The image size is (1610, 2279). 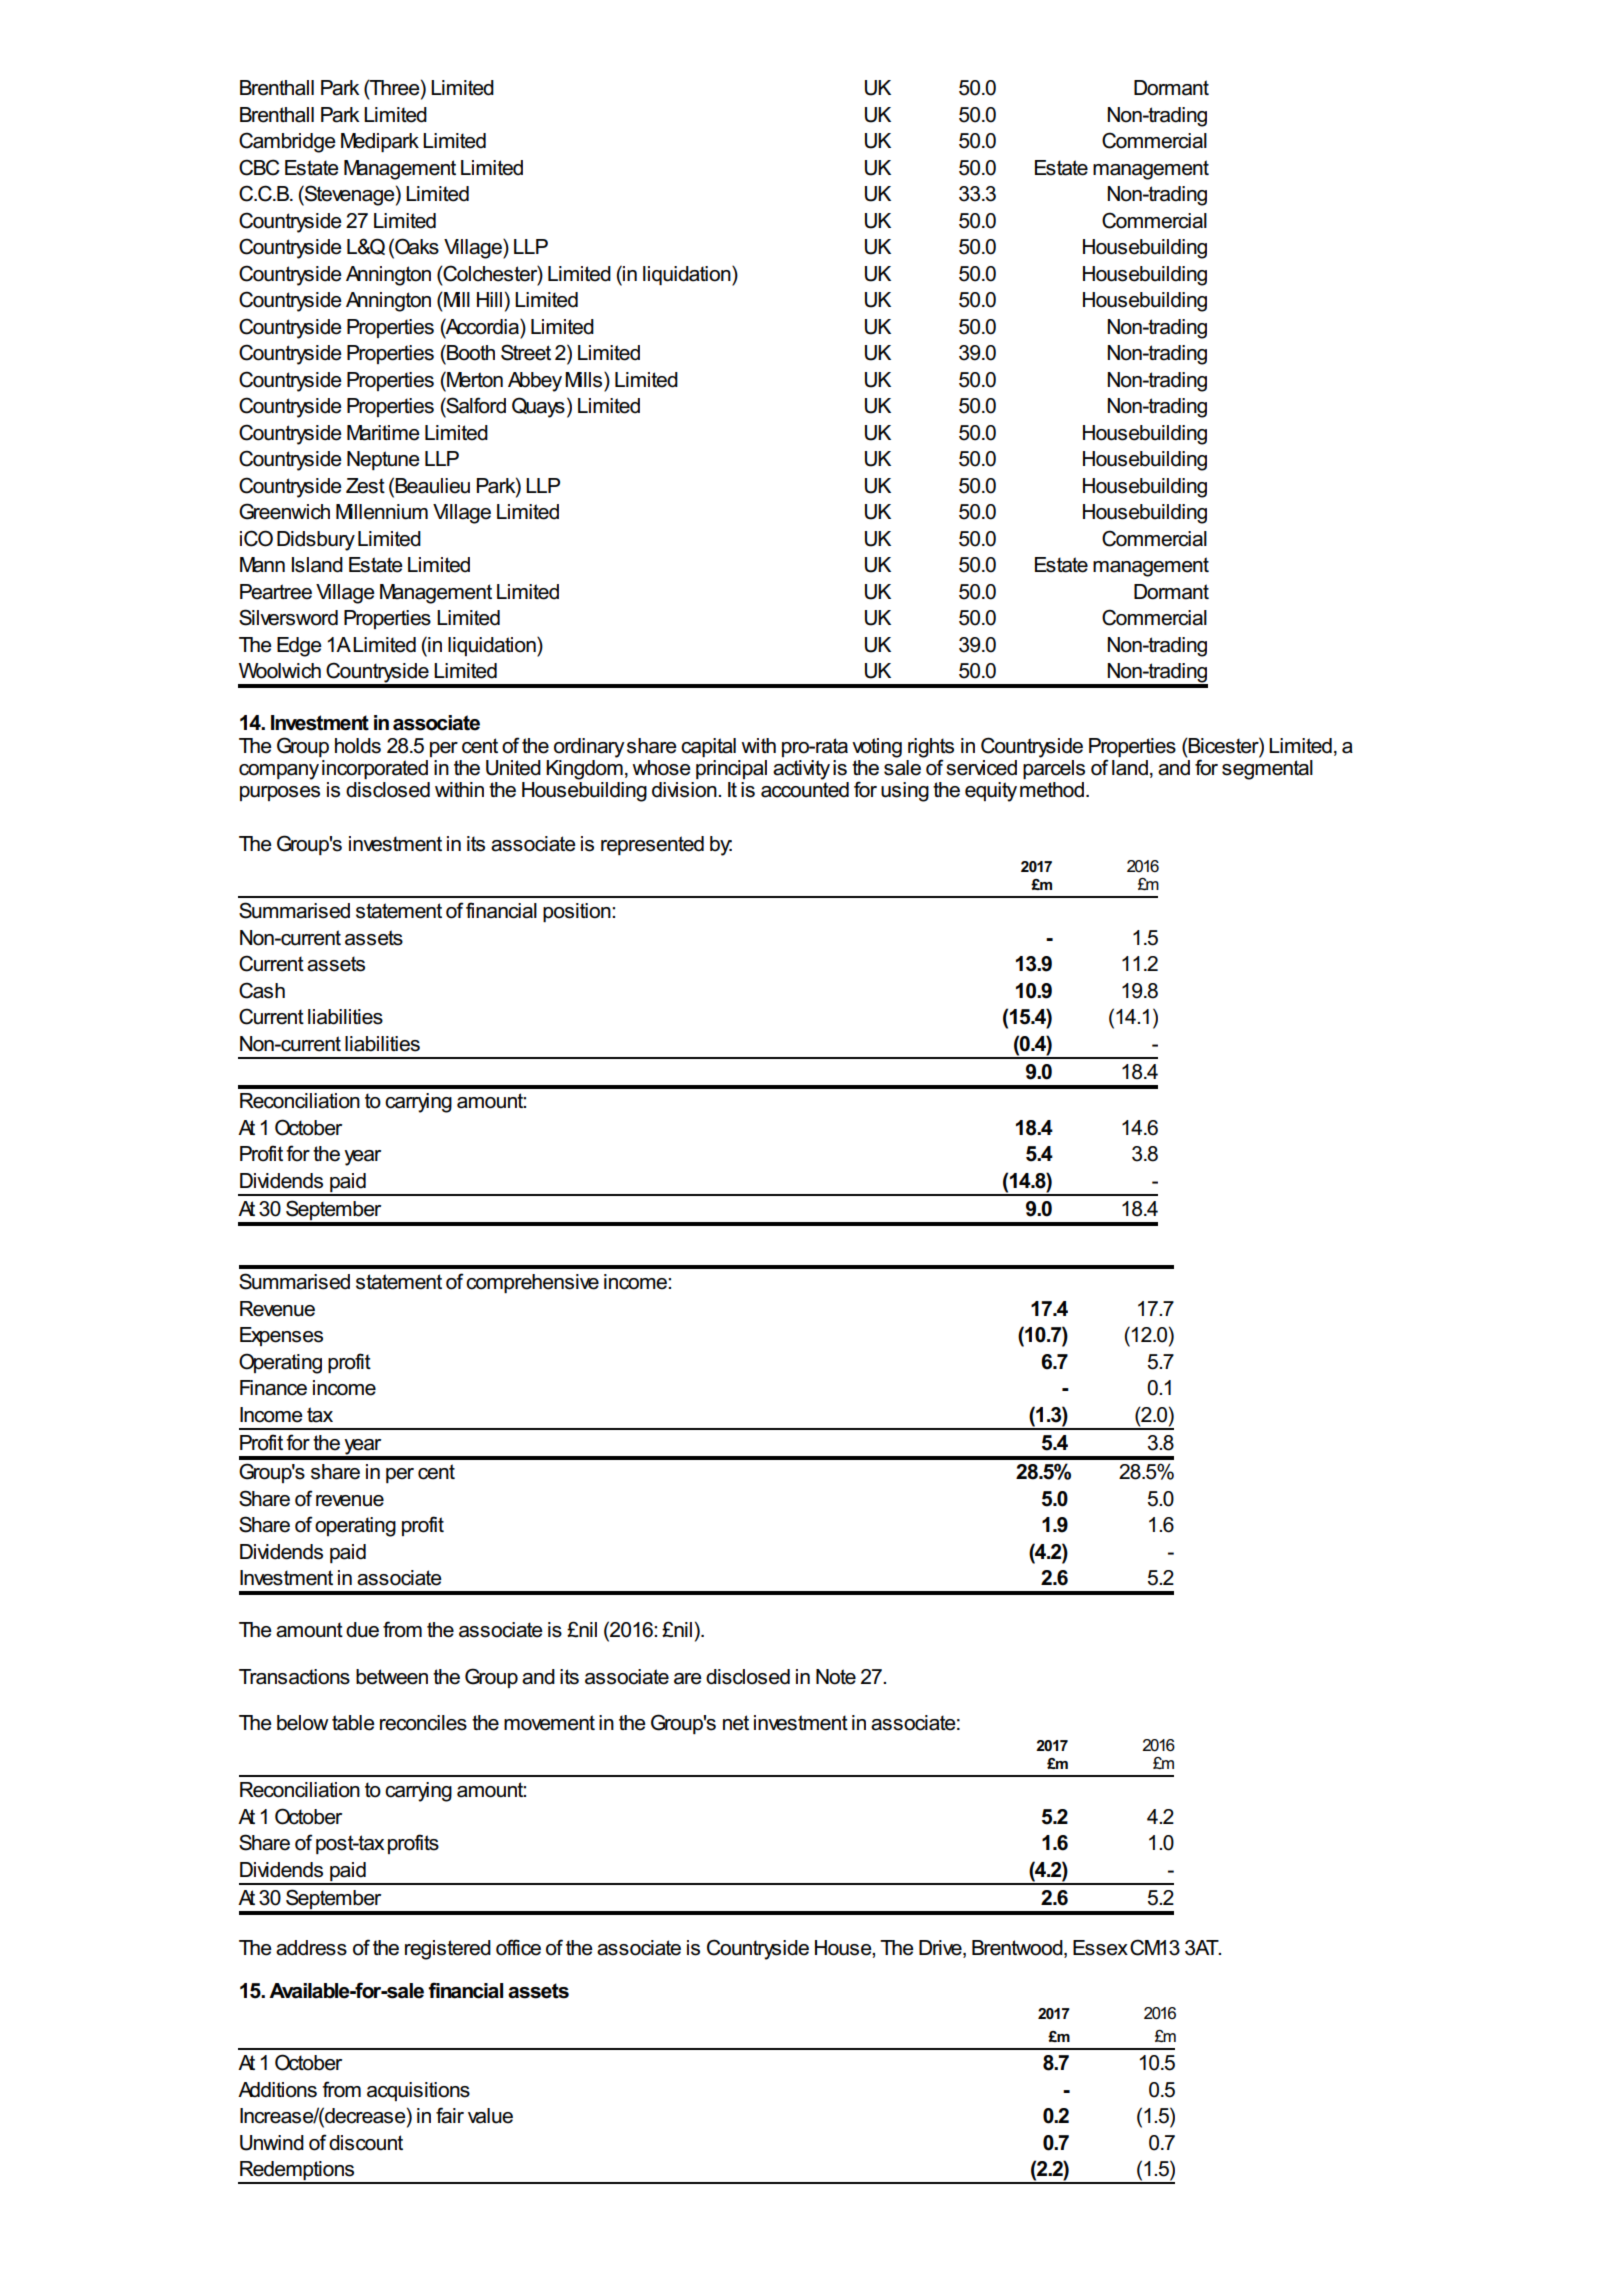 I want to click on Street, so click(x=526, y=352).
